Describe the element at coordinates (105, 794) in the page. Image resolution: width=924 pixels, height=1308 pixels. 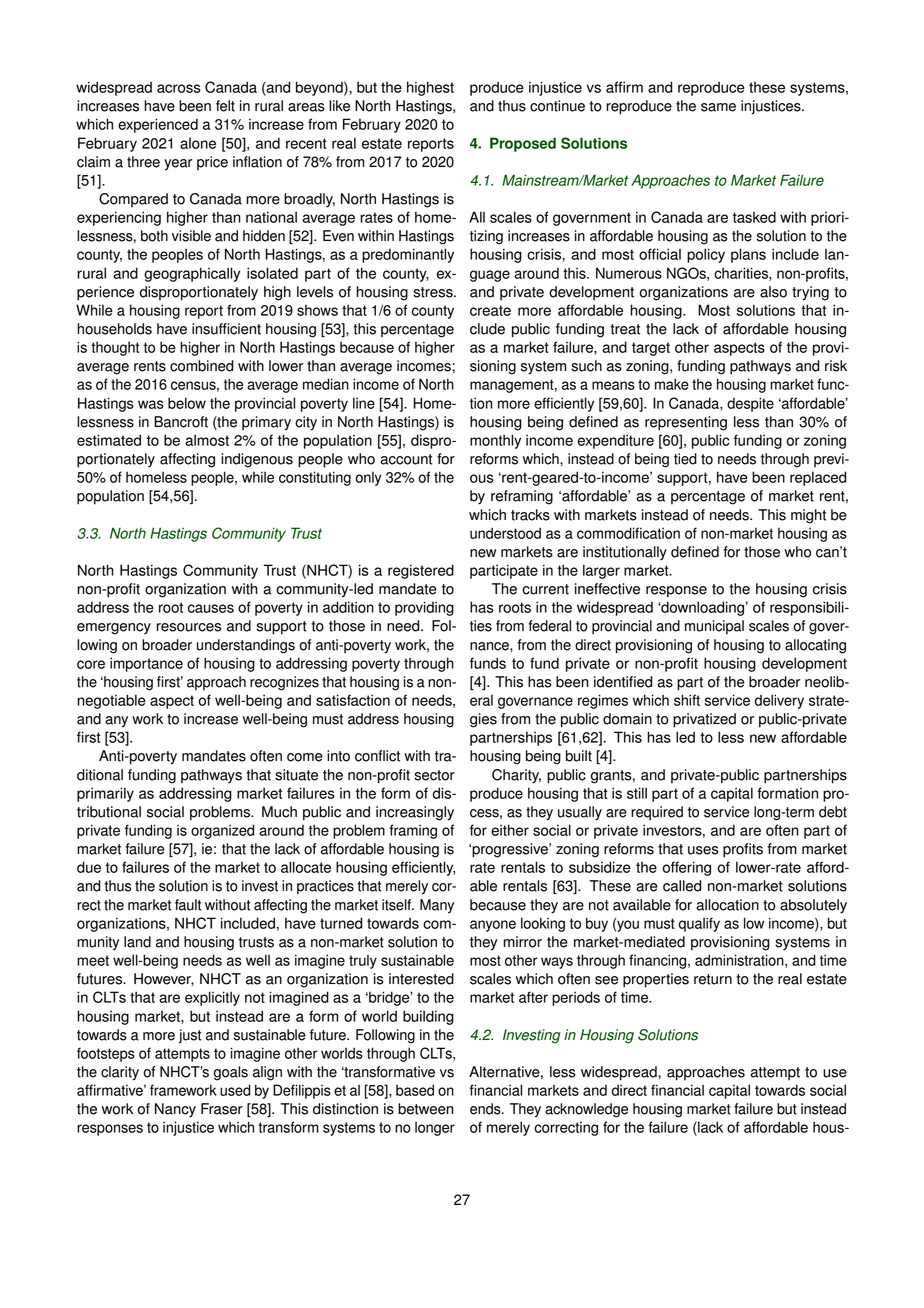
I see `primarily` at that location.
